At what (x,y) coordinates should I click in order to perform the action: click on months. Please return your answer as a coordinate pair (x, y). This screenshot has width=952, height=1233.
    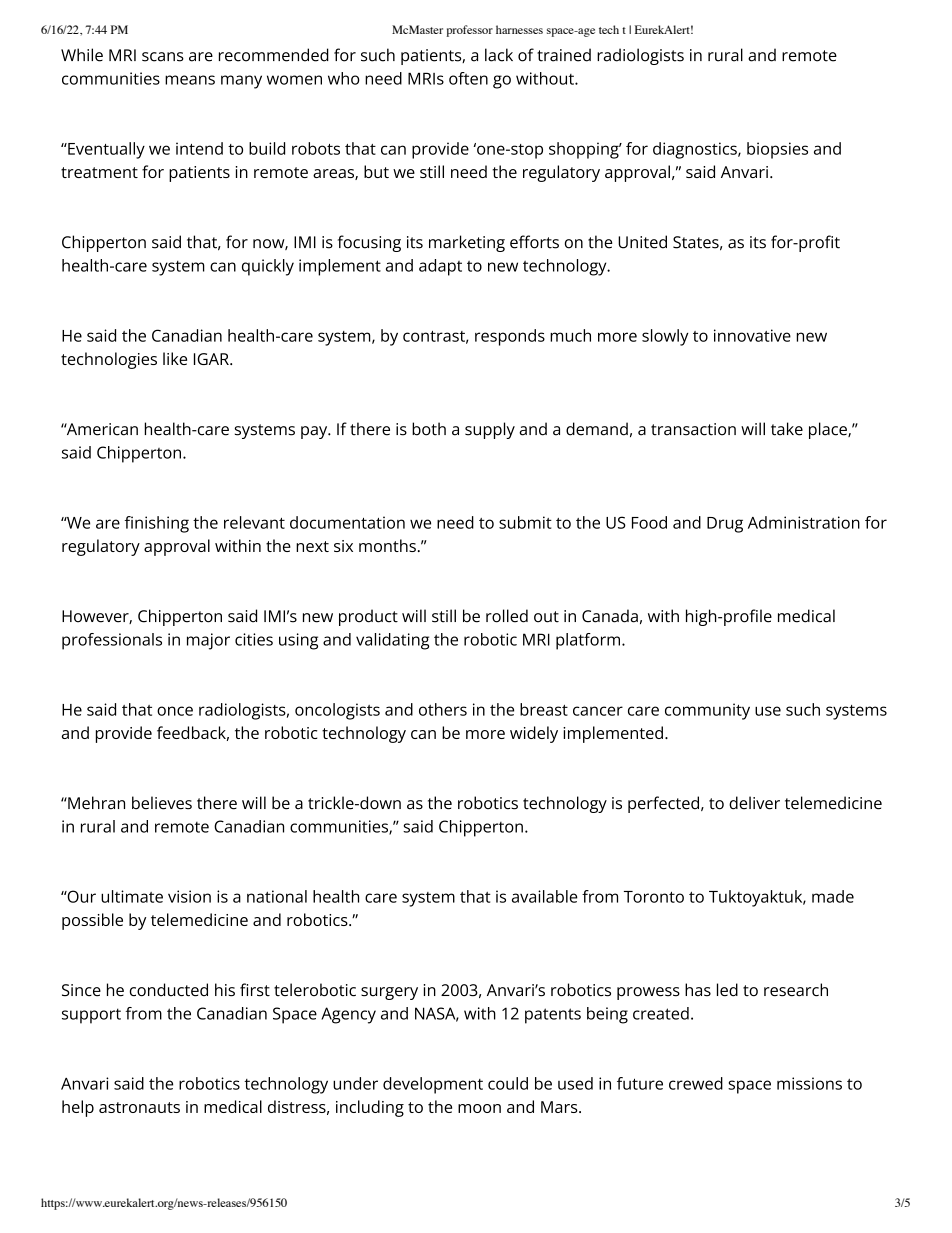
    Looking at the image, I should click on (387, 545).
